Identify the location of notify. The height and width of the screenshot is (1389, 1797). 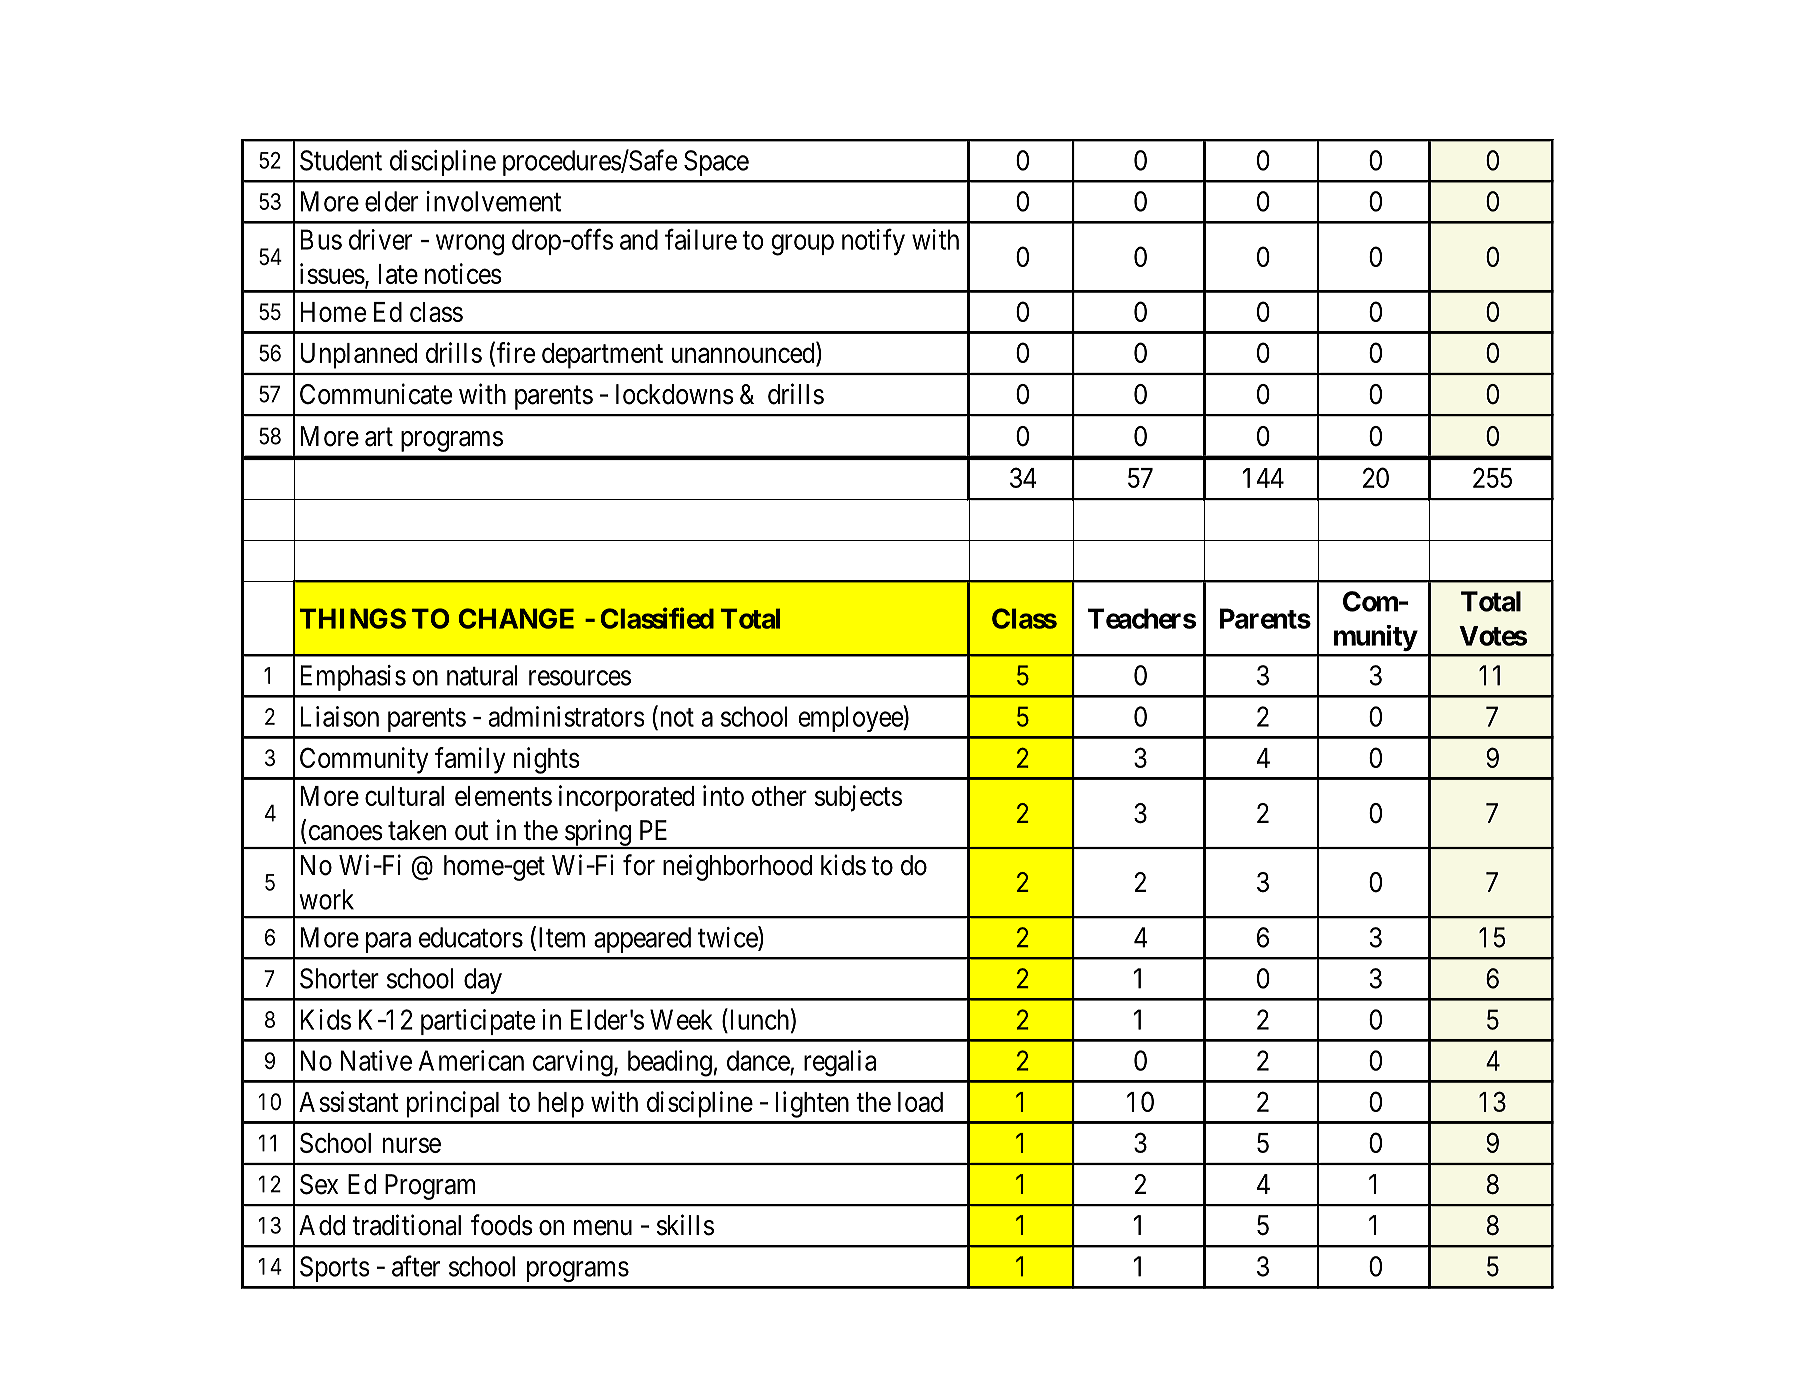
(873, 241).
